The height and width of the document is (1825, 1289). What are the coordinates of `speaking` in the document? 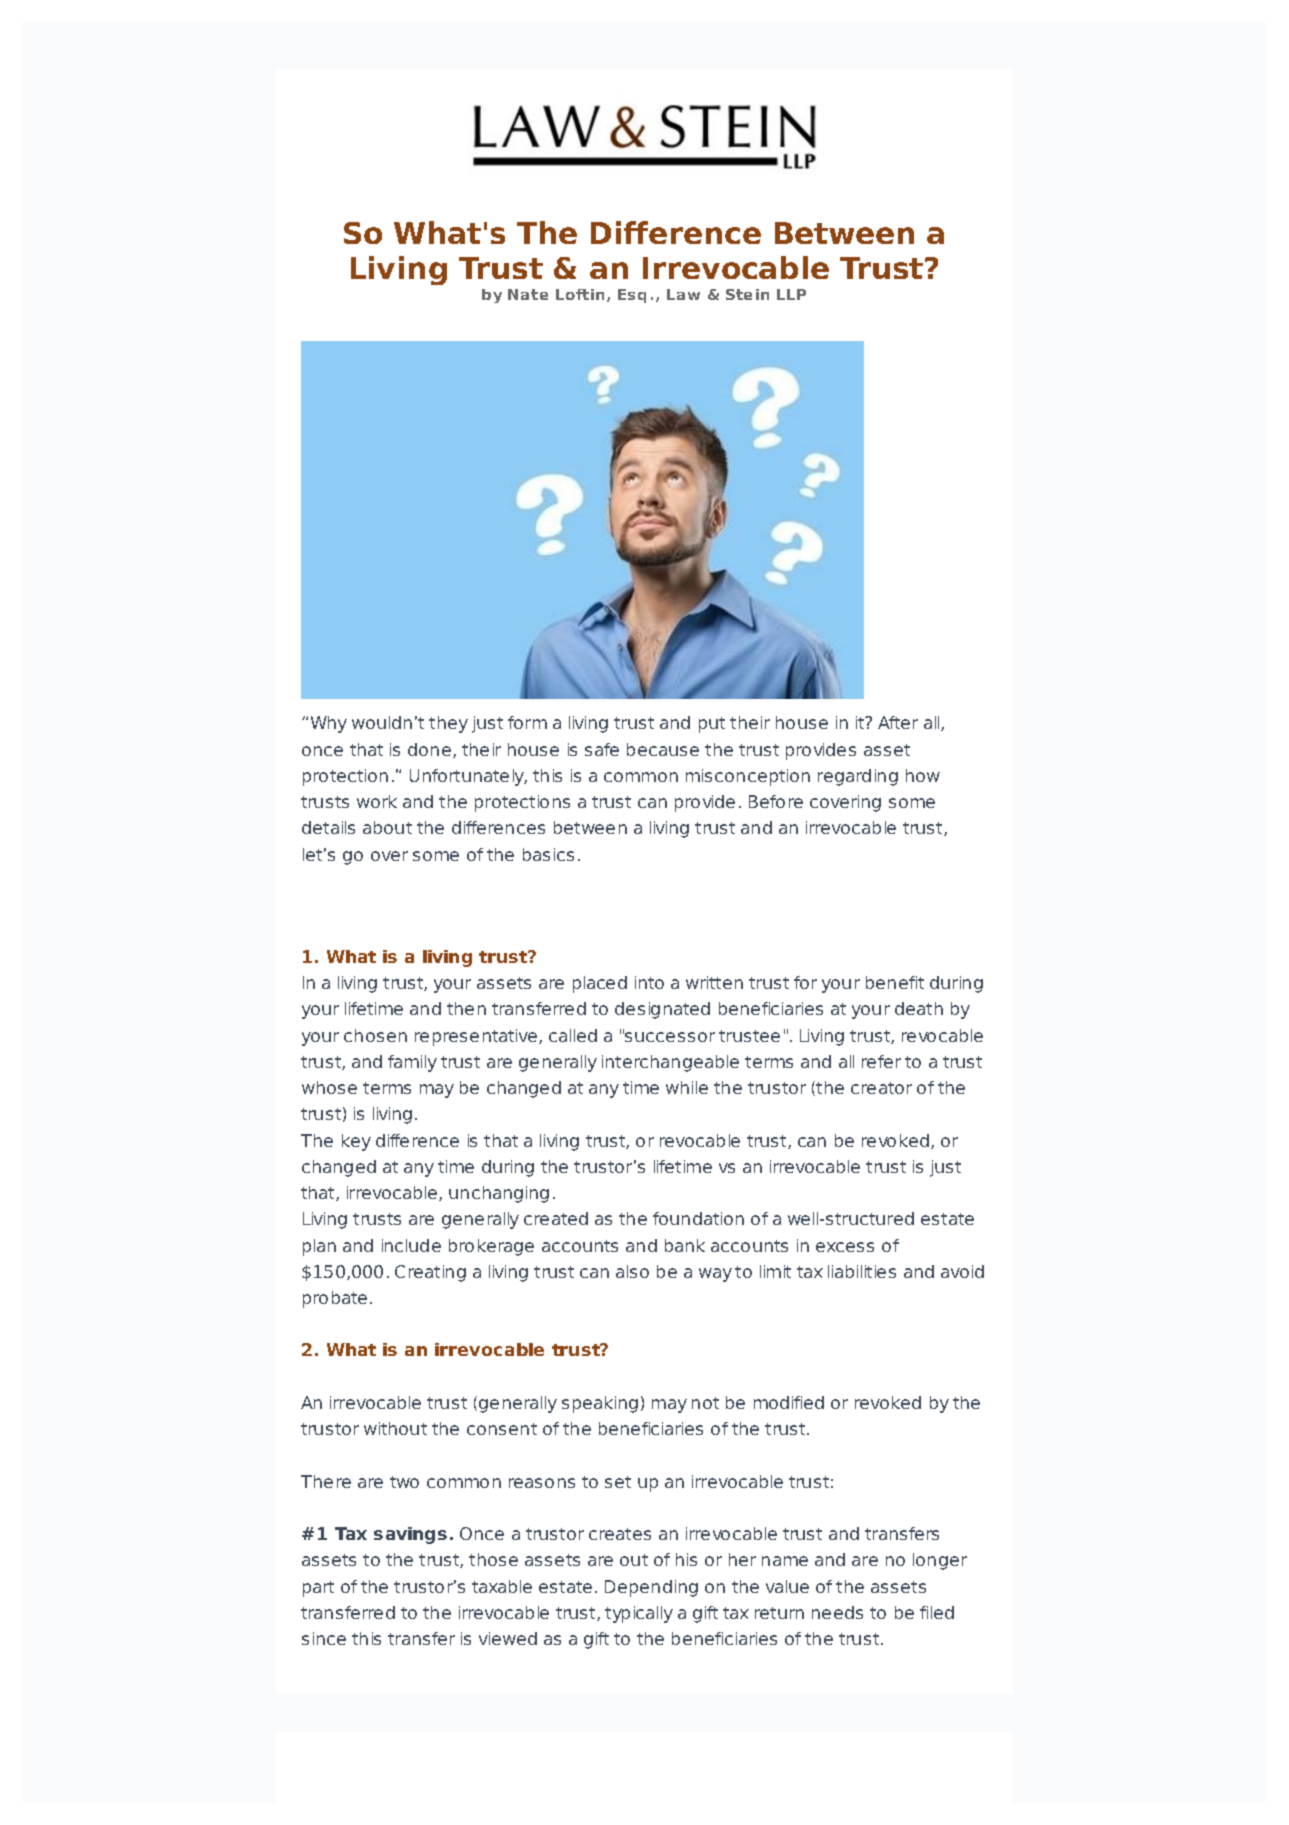 It's located at (600, 1404).
